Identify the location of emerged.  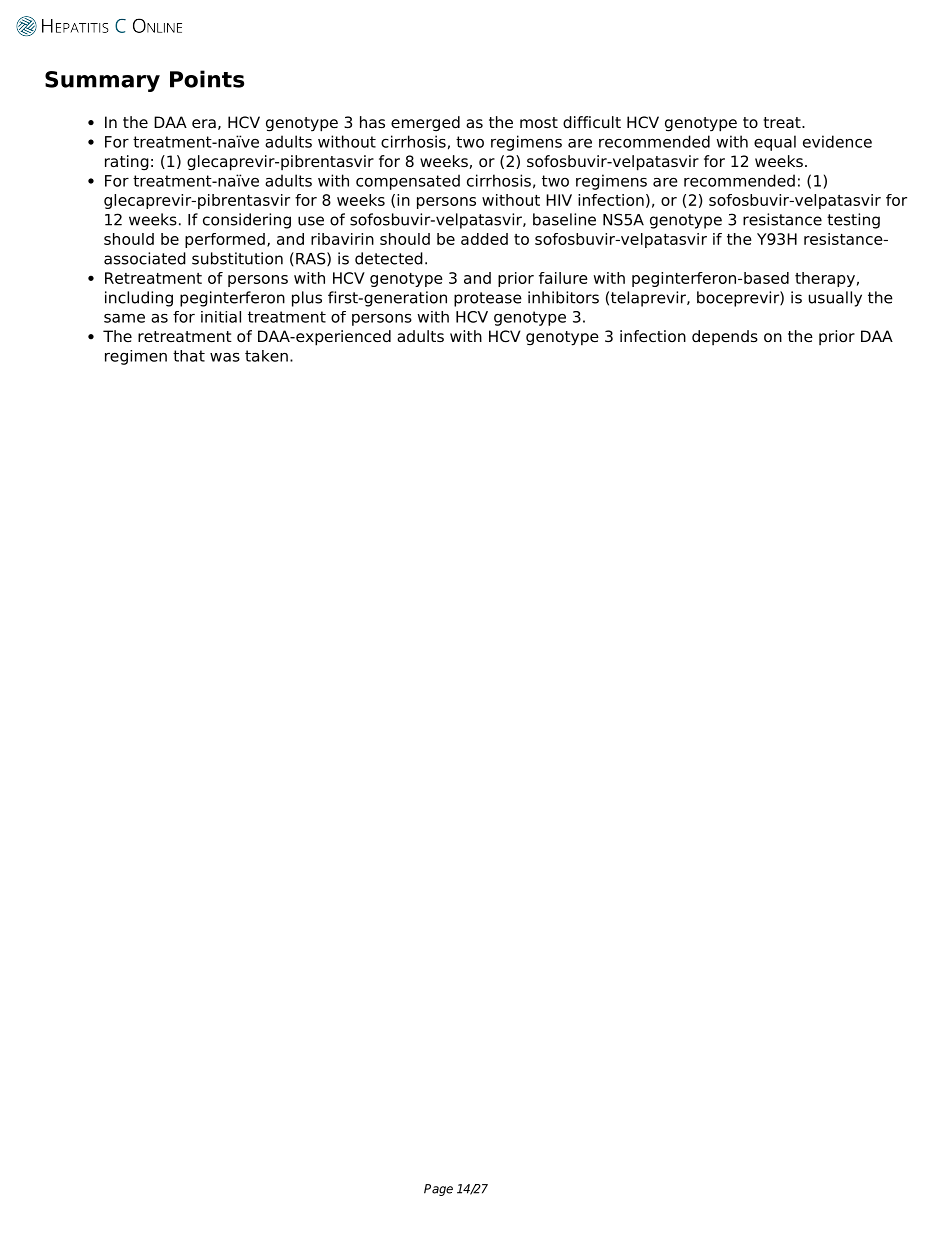
(425, 124).
